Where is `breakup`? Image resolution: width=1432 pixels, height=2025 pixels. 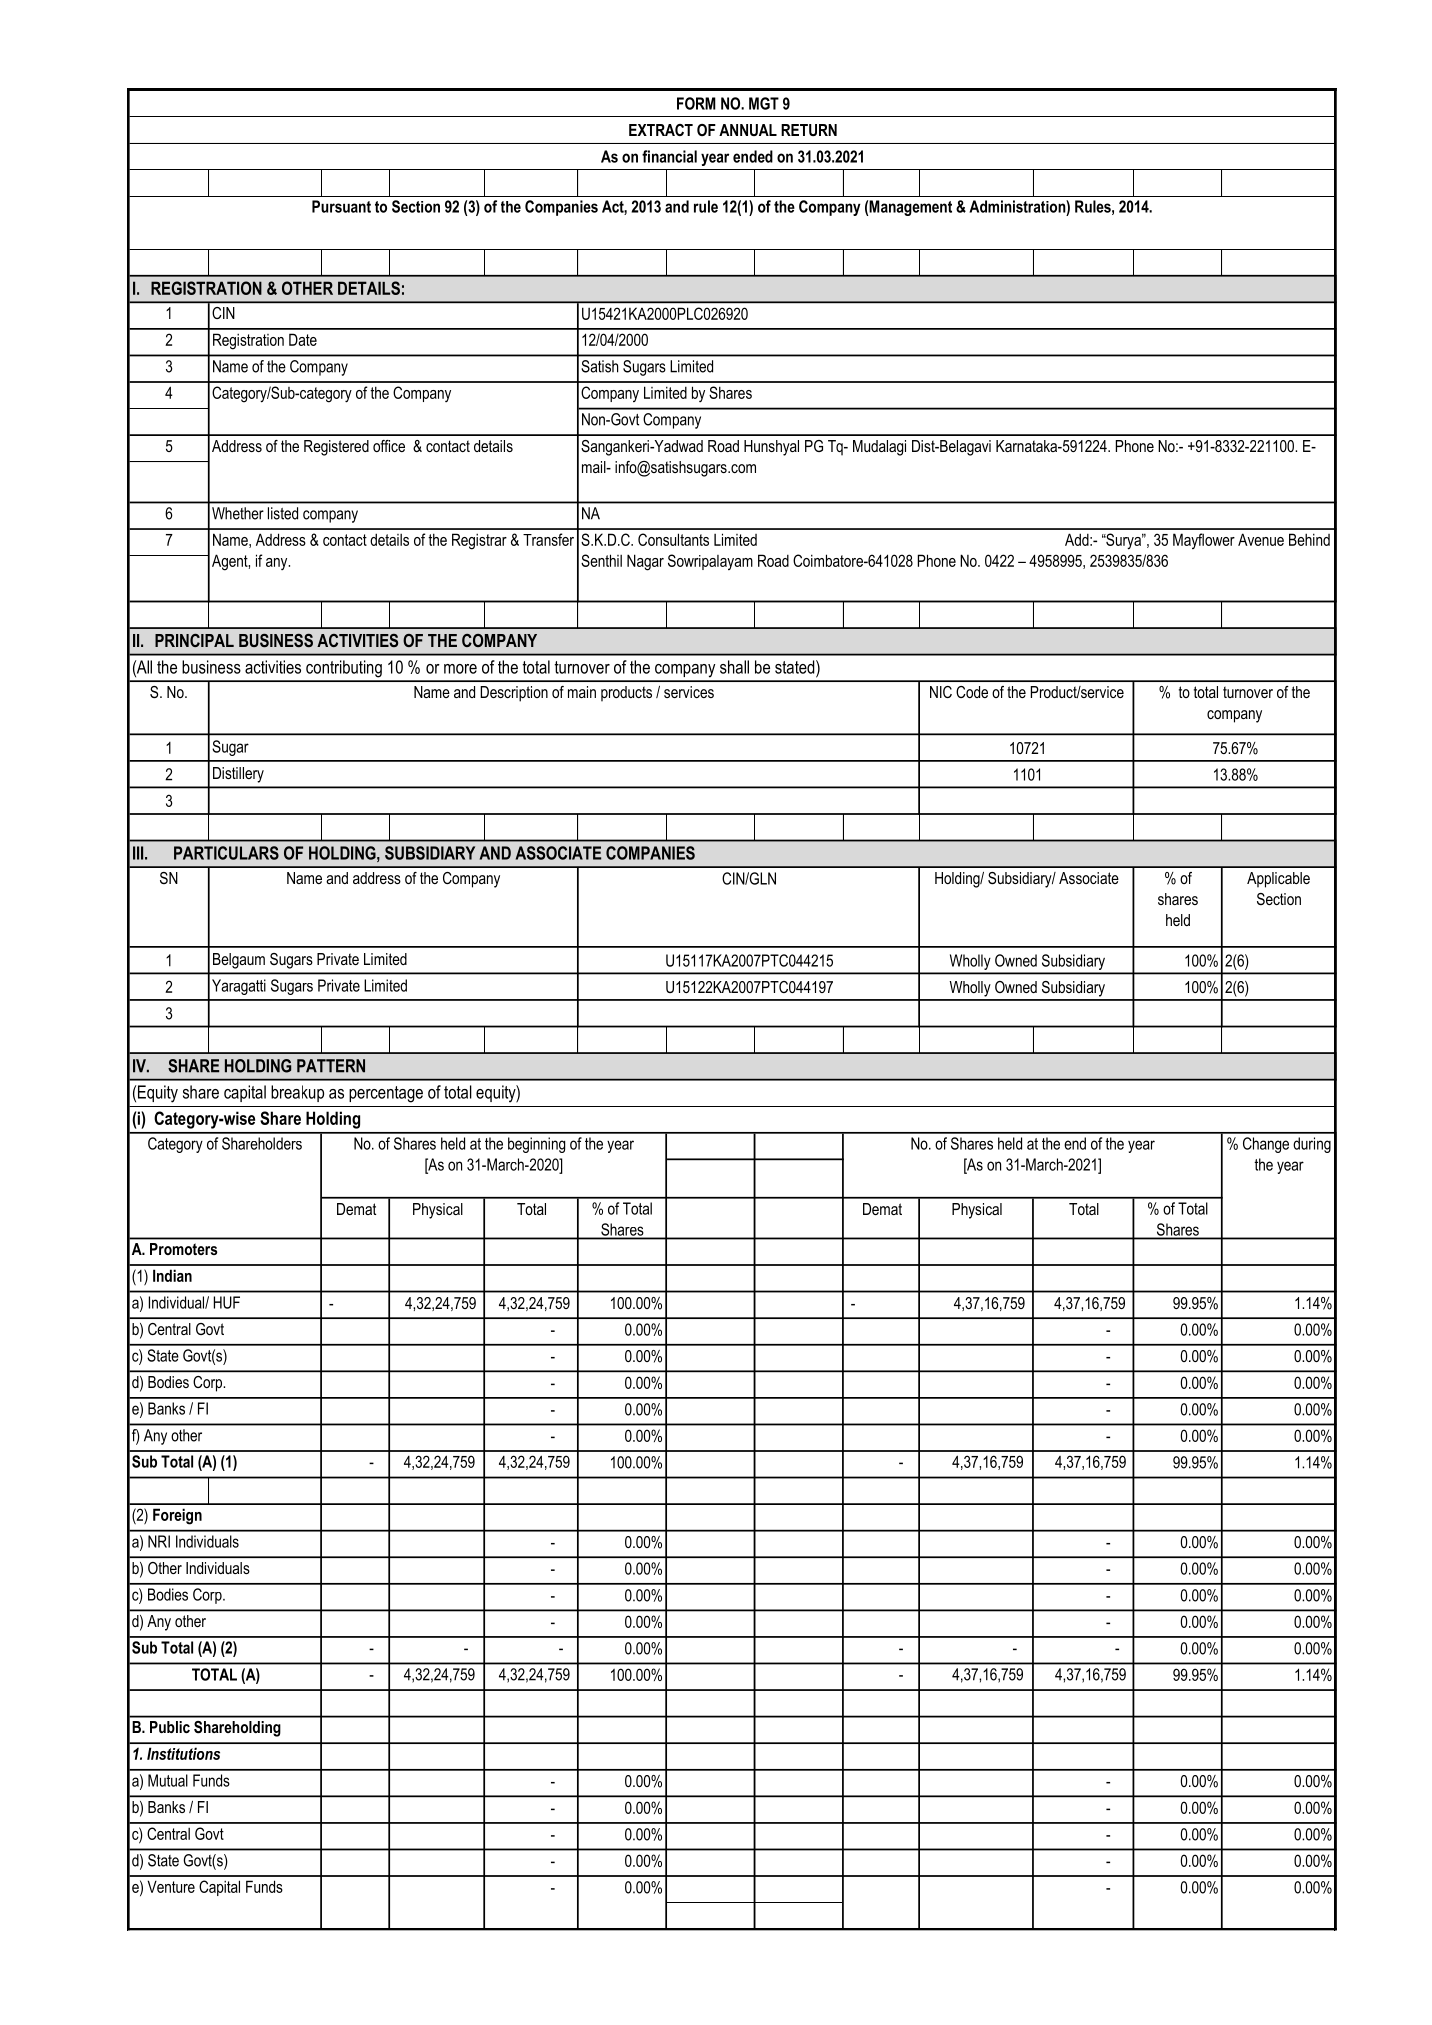
breakup is located at coordinates (297, 1093).
